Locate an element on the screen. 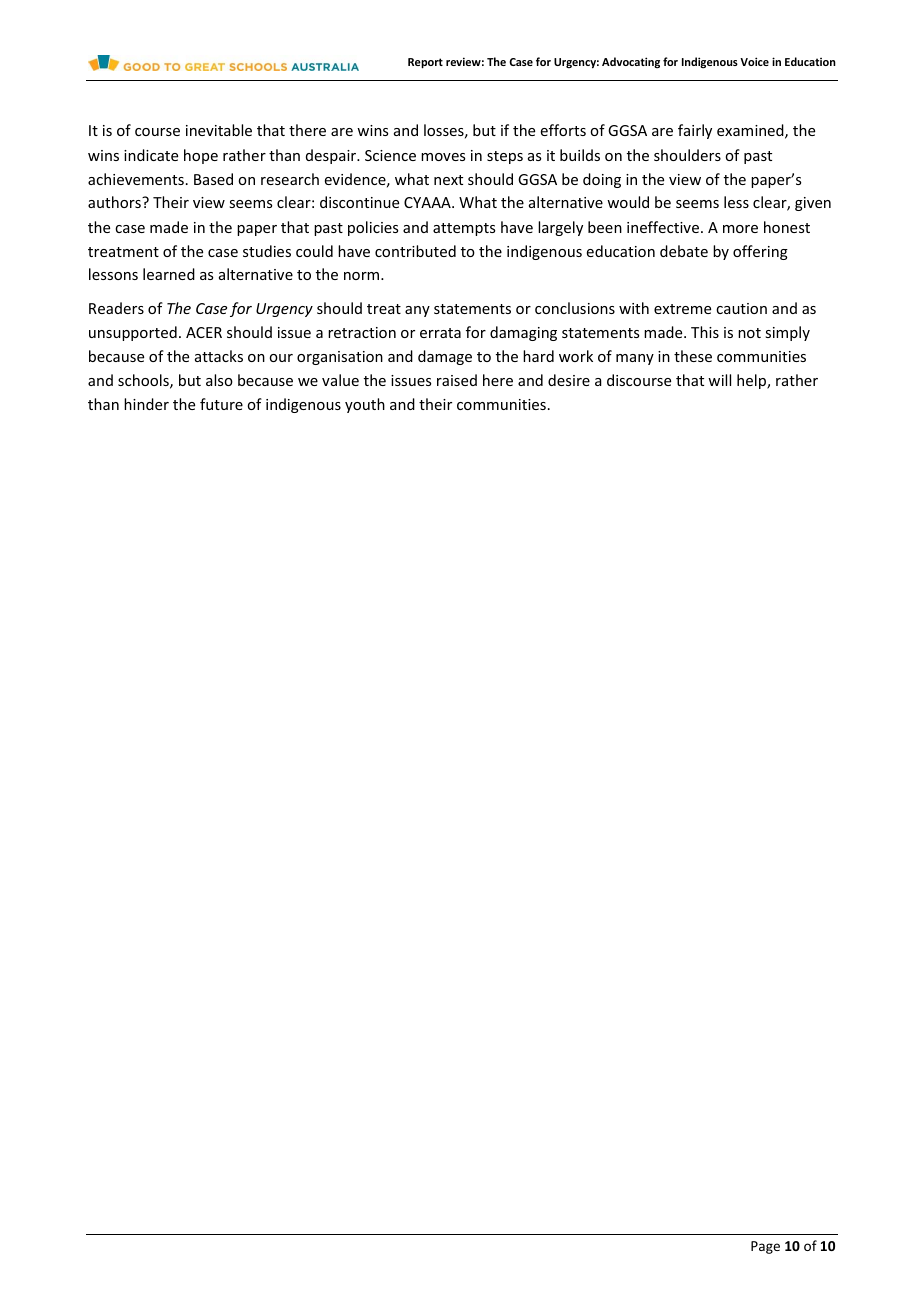 This screenshot has height=1309, width=924. future is located at coordinates (221, 404).
